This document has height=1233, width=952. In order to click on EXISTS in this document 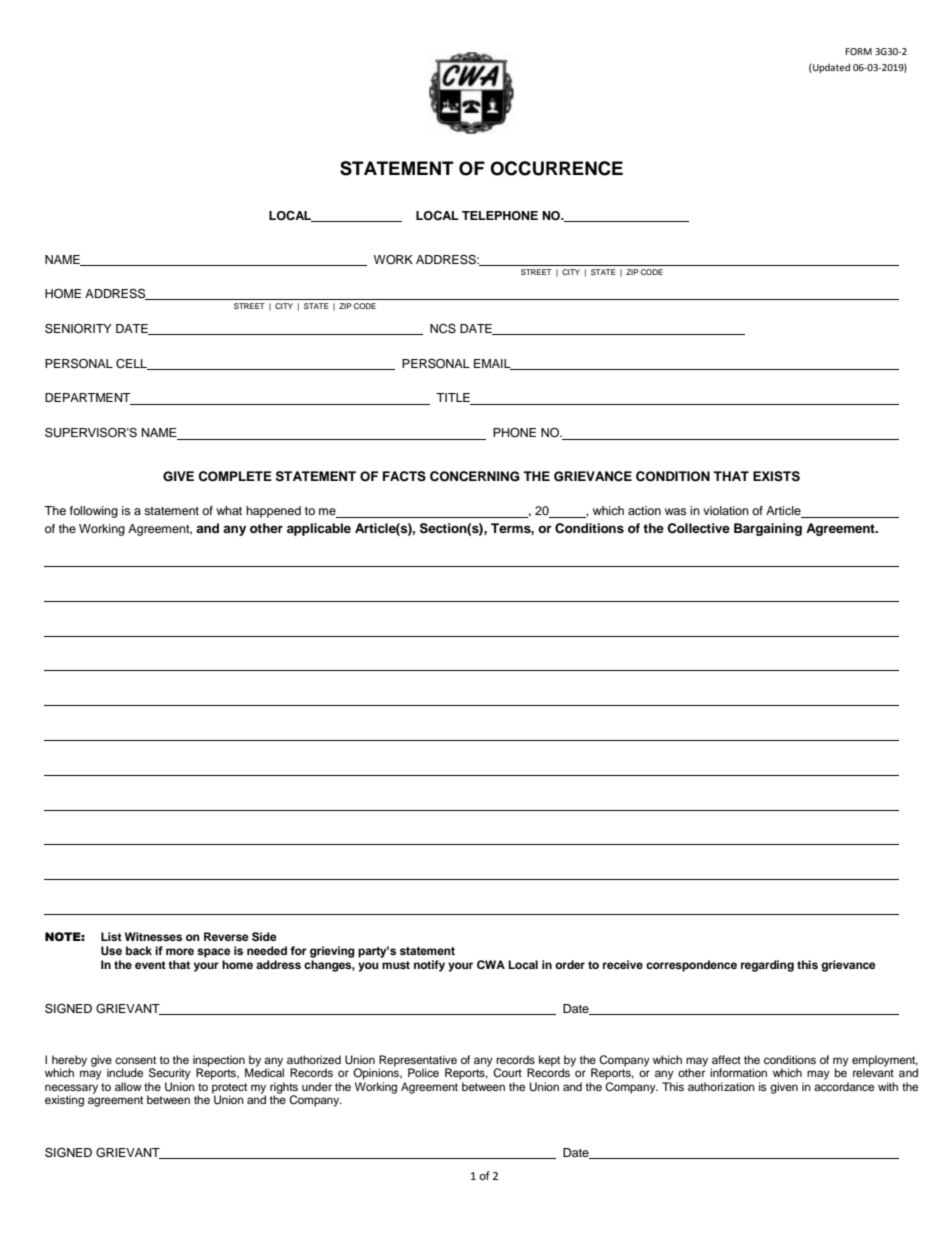, I will do `click(776, 476)`.
